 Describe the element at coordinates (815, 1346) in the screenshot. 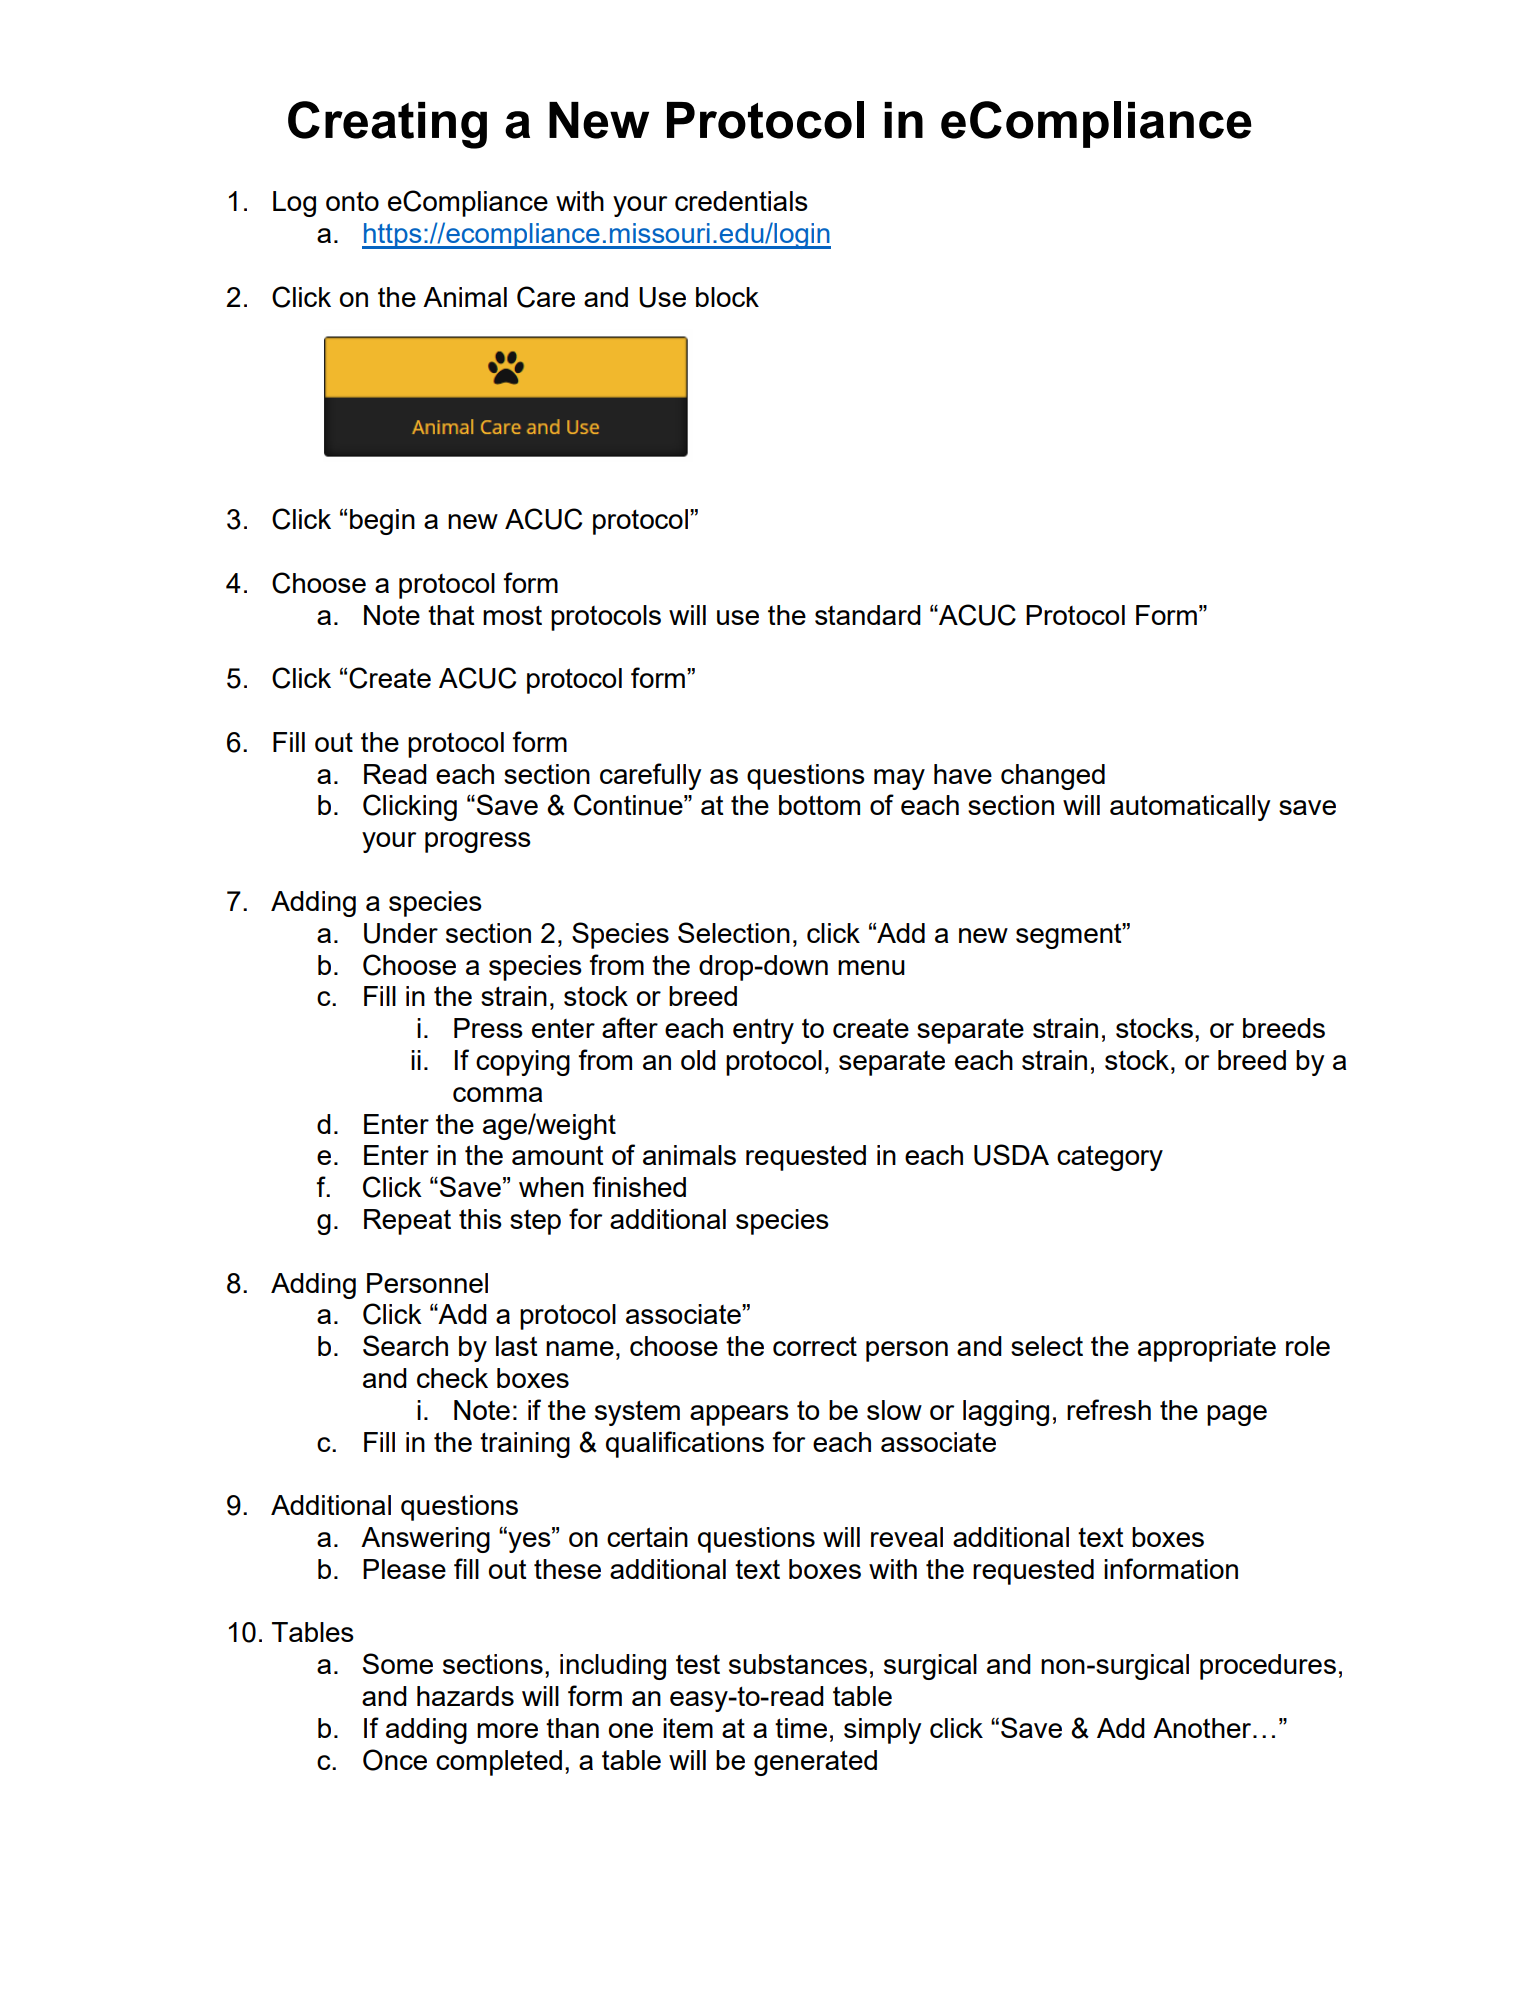

I see `correct` at that location.
